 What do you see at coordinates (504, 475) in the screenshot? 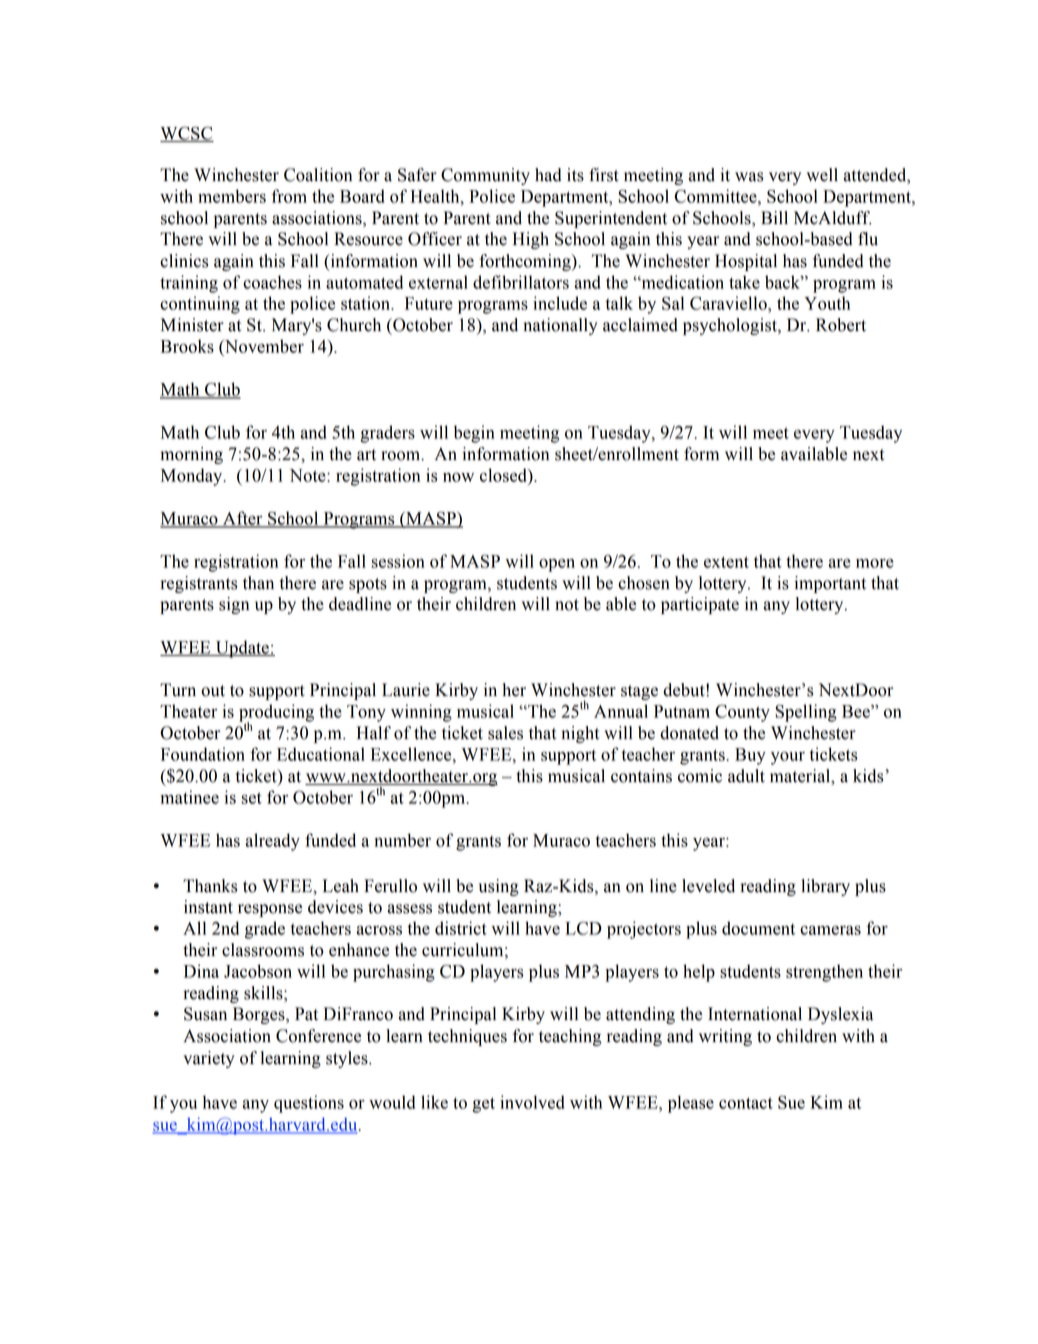
I see `closed` at bounding box center [504, 475].
